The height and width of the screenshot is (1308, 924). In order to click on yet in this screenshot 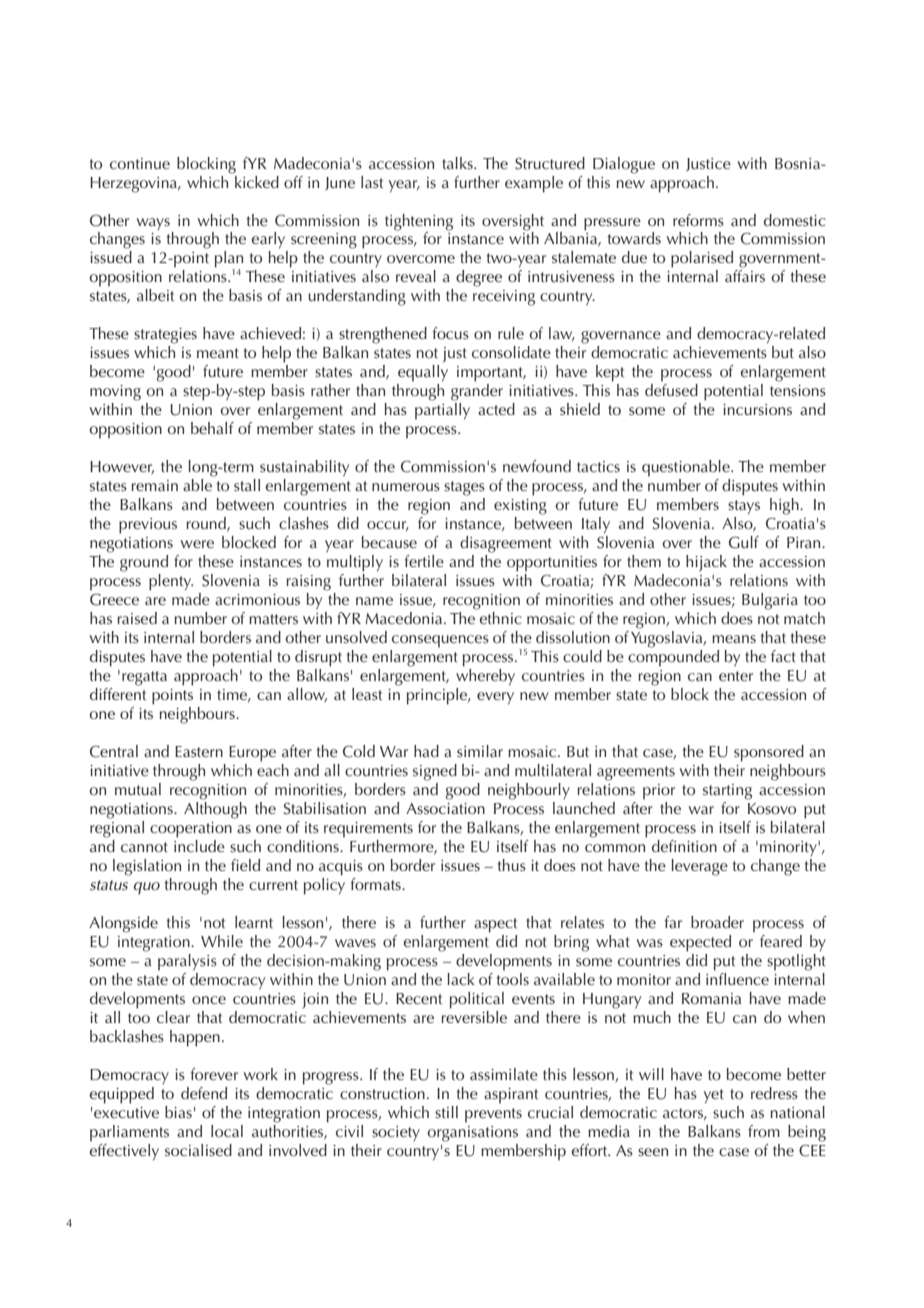, I will do `click(714, 1096)`.
